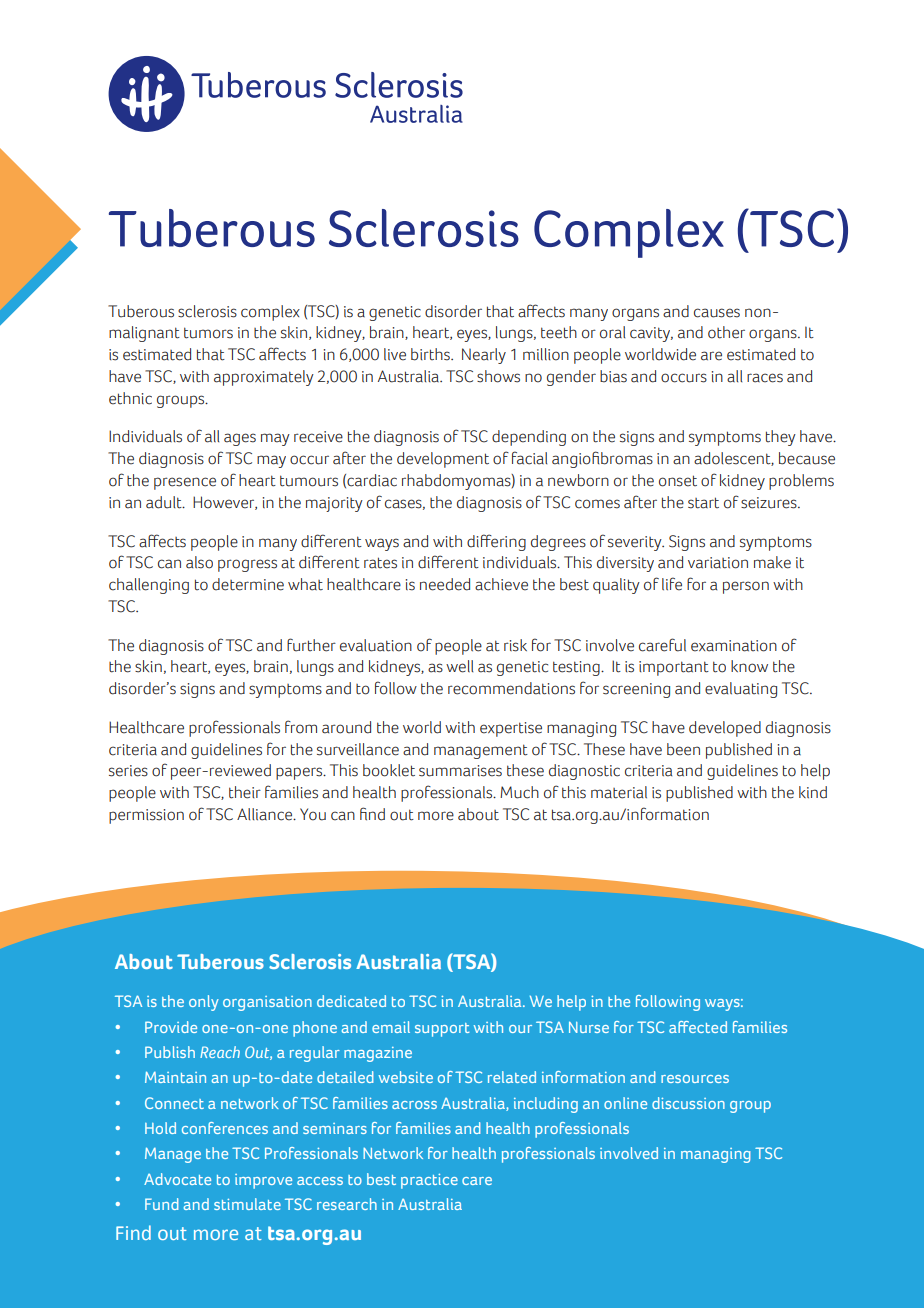  What do you see at coordinates (725, 729) in the screenshot?
I see `developed` at bounding box center [725, 729].
